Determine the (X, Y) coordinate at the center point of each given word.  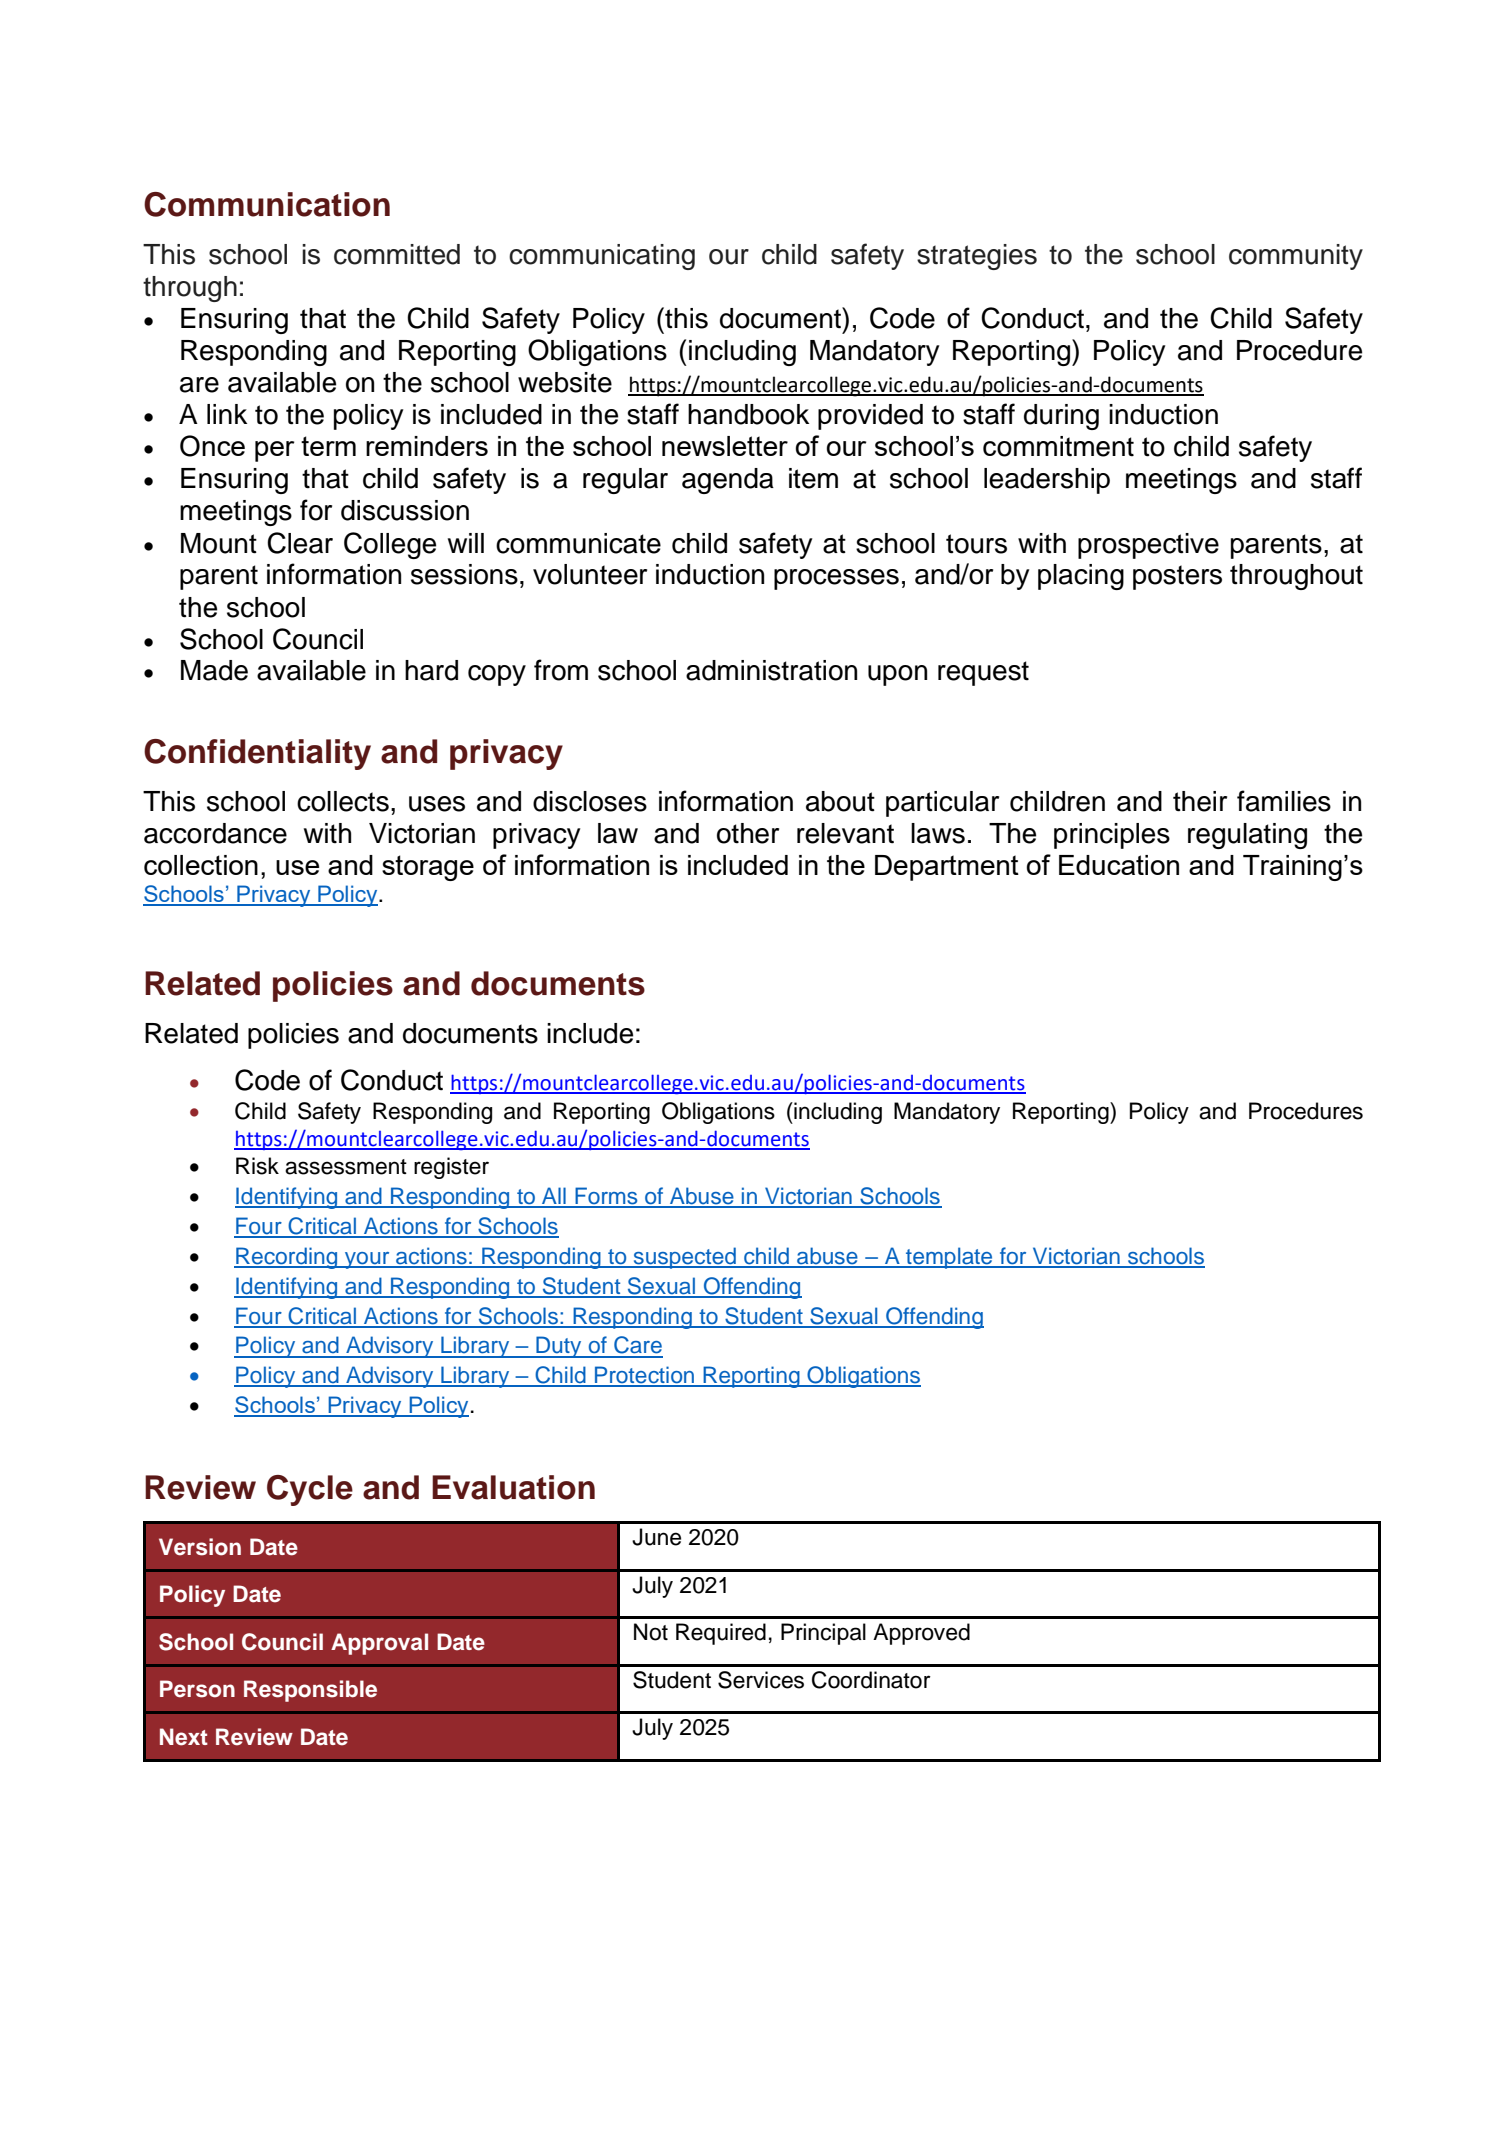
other (748, 833)
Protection (645, 1376)
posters (1177, 577)
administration (771, 670)
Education (1119, 865)
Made (214, 670)
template (949, 1258)
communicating (602, 257)
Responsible (310, 1691)
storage (428, 868)
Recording (287, 1258)
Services (761, 1680)
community (1296, 257)
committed (397, 254)
